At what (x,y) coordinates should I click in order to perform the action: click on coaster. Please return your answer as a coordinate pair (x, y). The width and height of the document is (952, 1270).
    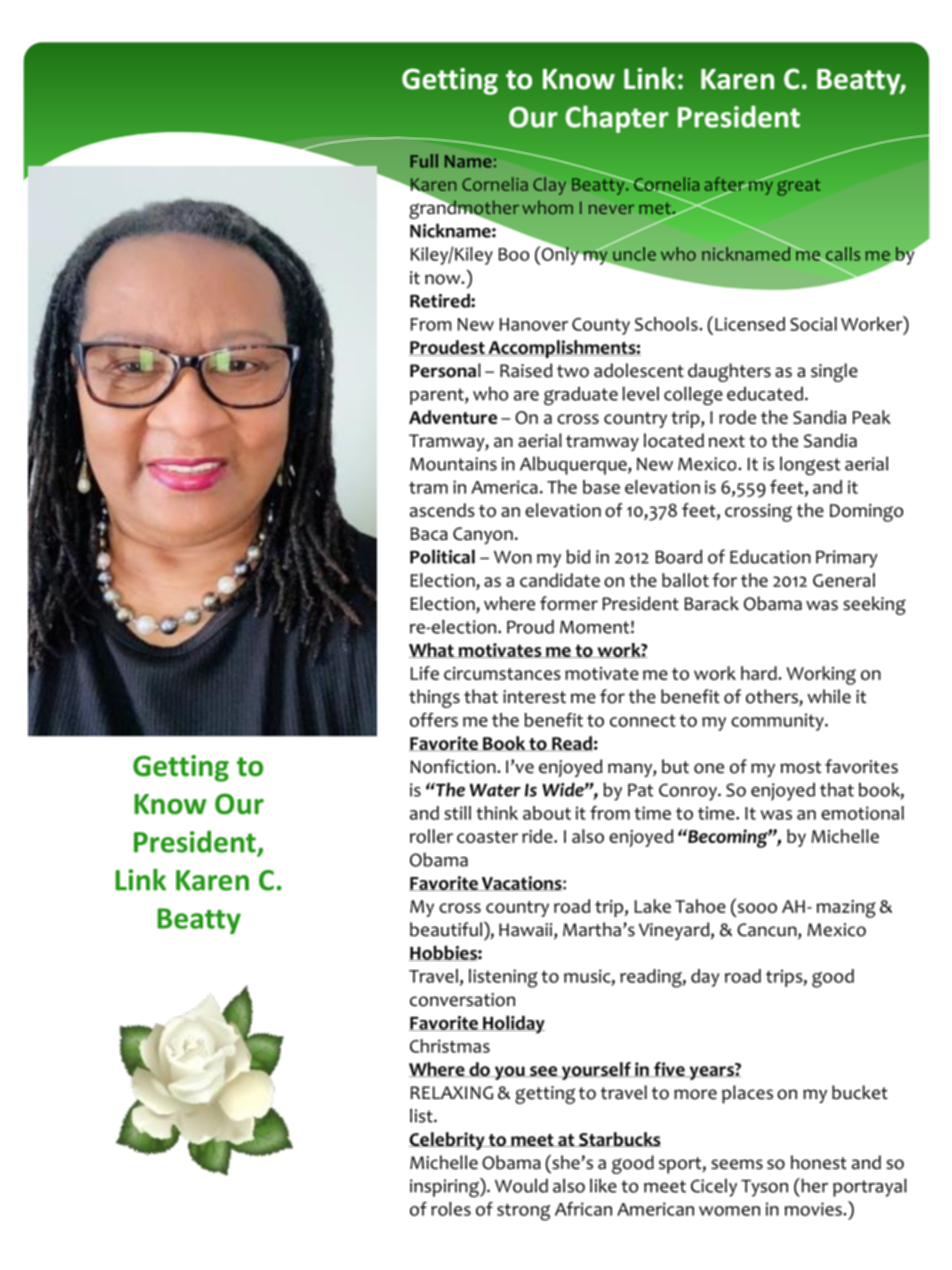
    Looking at the image, I should click on (487, 837).
